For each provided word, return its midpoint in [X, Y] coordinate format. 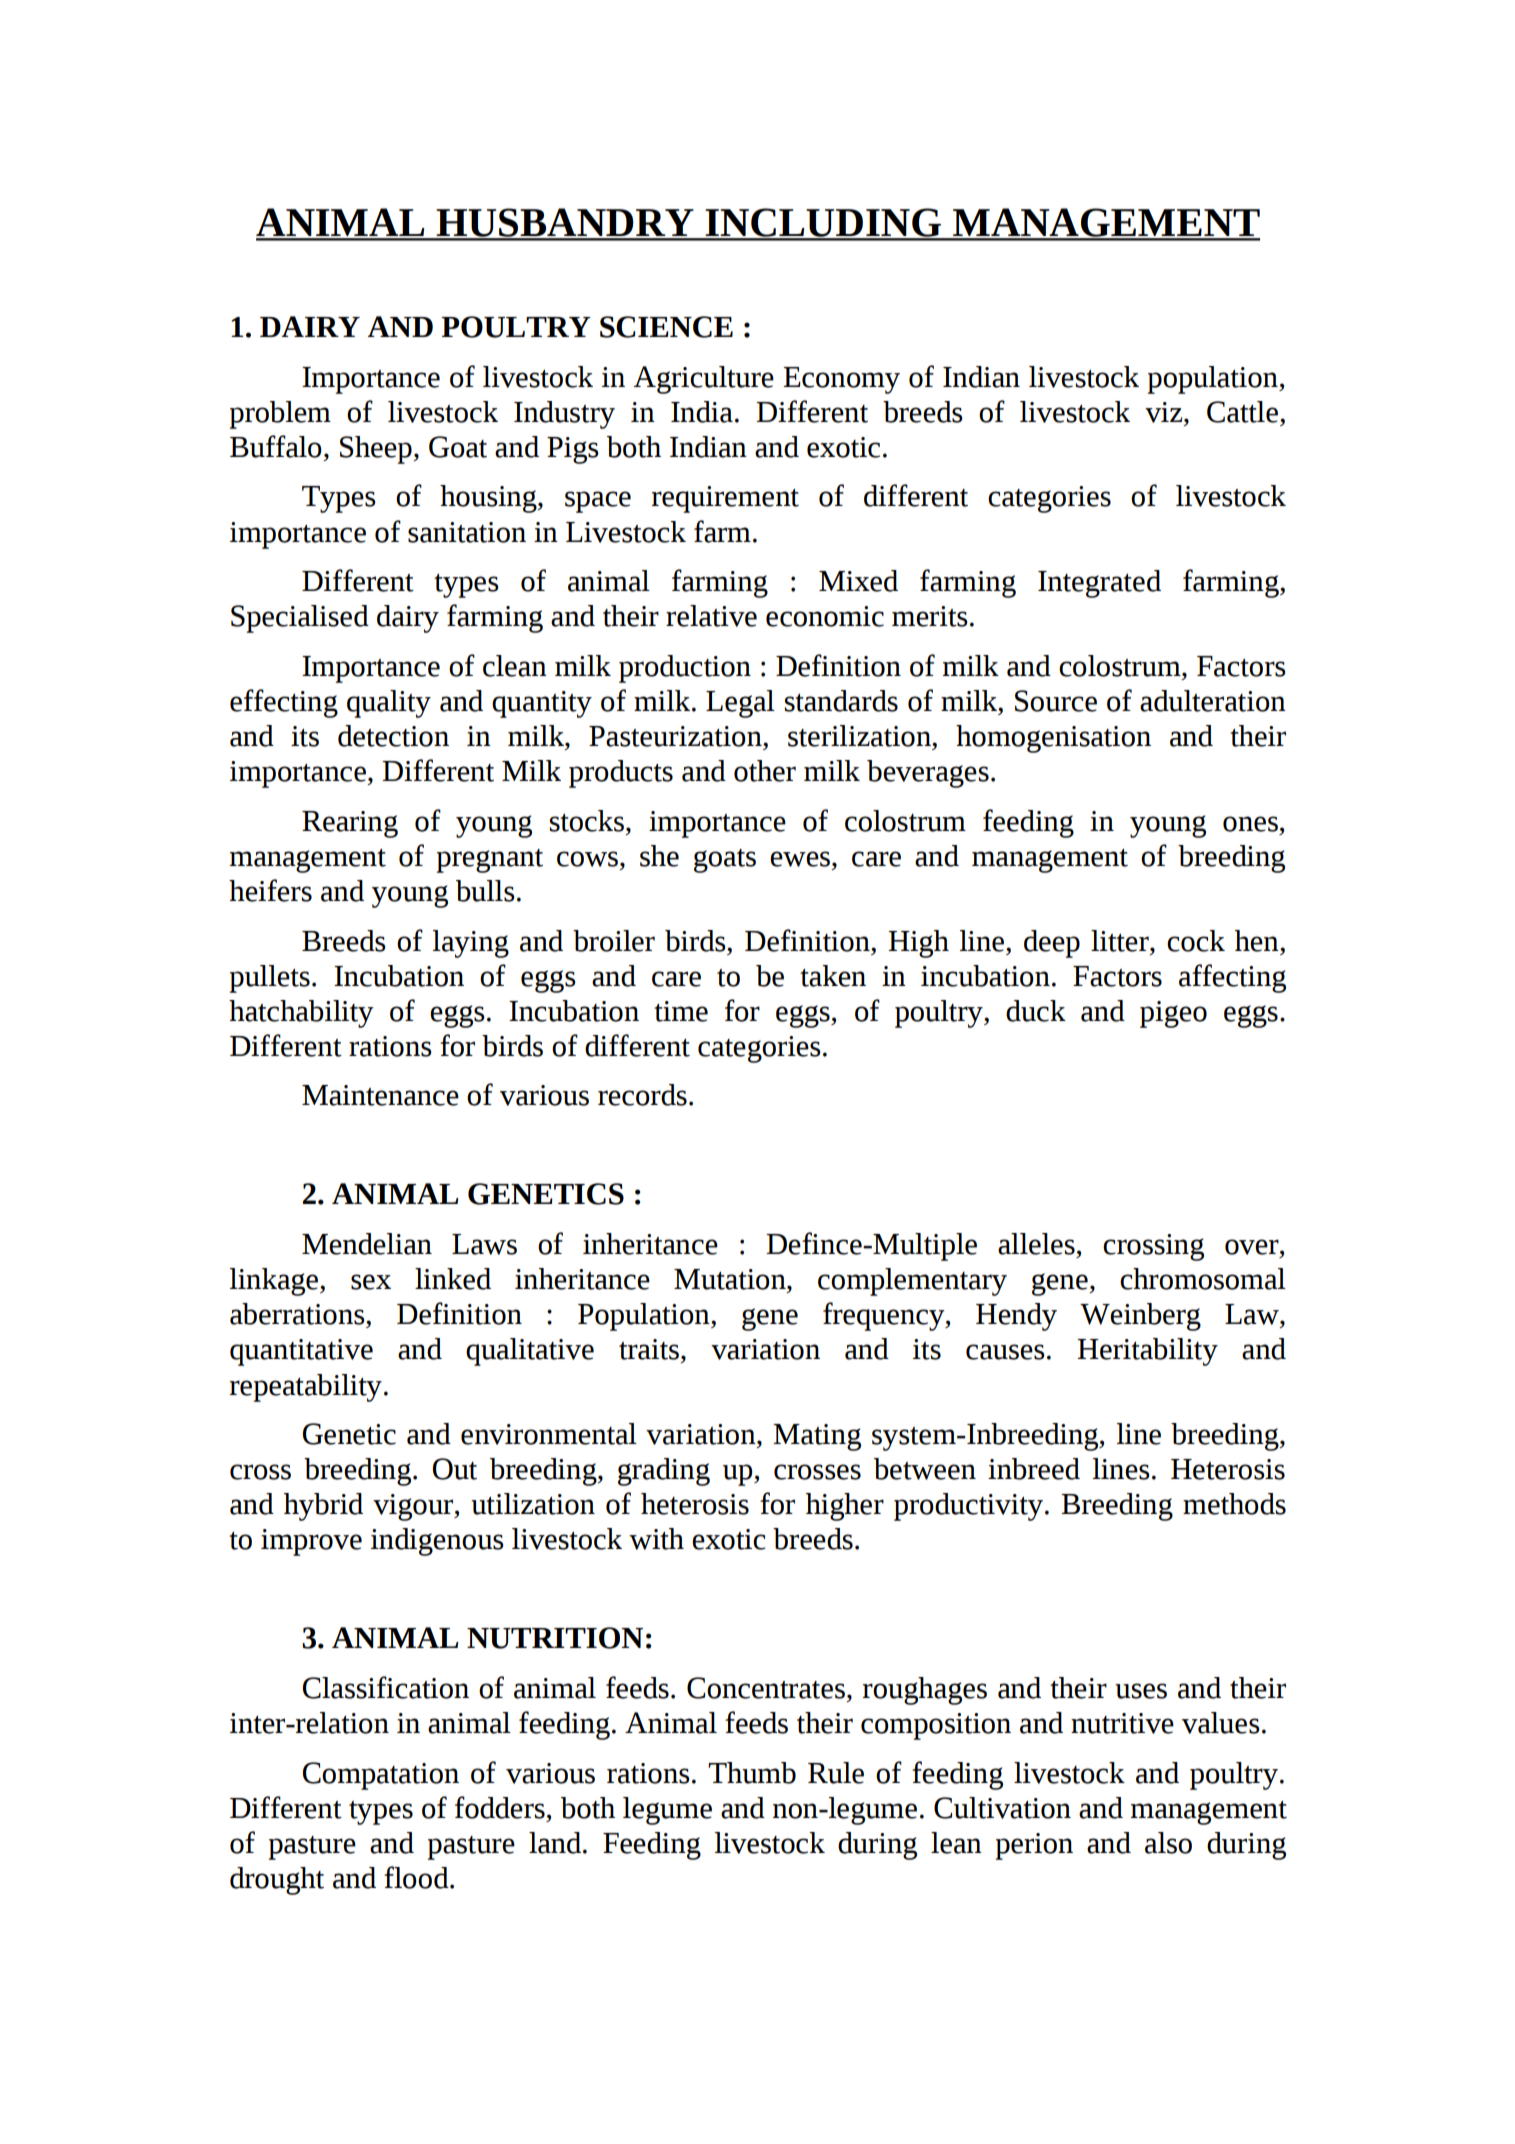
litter [1121, 941]
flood [417, 1877]
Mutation [731, 1279]
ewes [801, 859]
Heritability [1147, 1352]
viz [1165, 412]
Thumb [752, 1773]
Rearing [350, 824]
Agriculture [704, 380]
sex [371, 1282]
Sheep [377, 450]
